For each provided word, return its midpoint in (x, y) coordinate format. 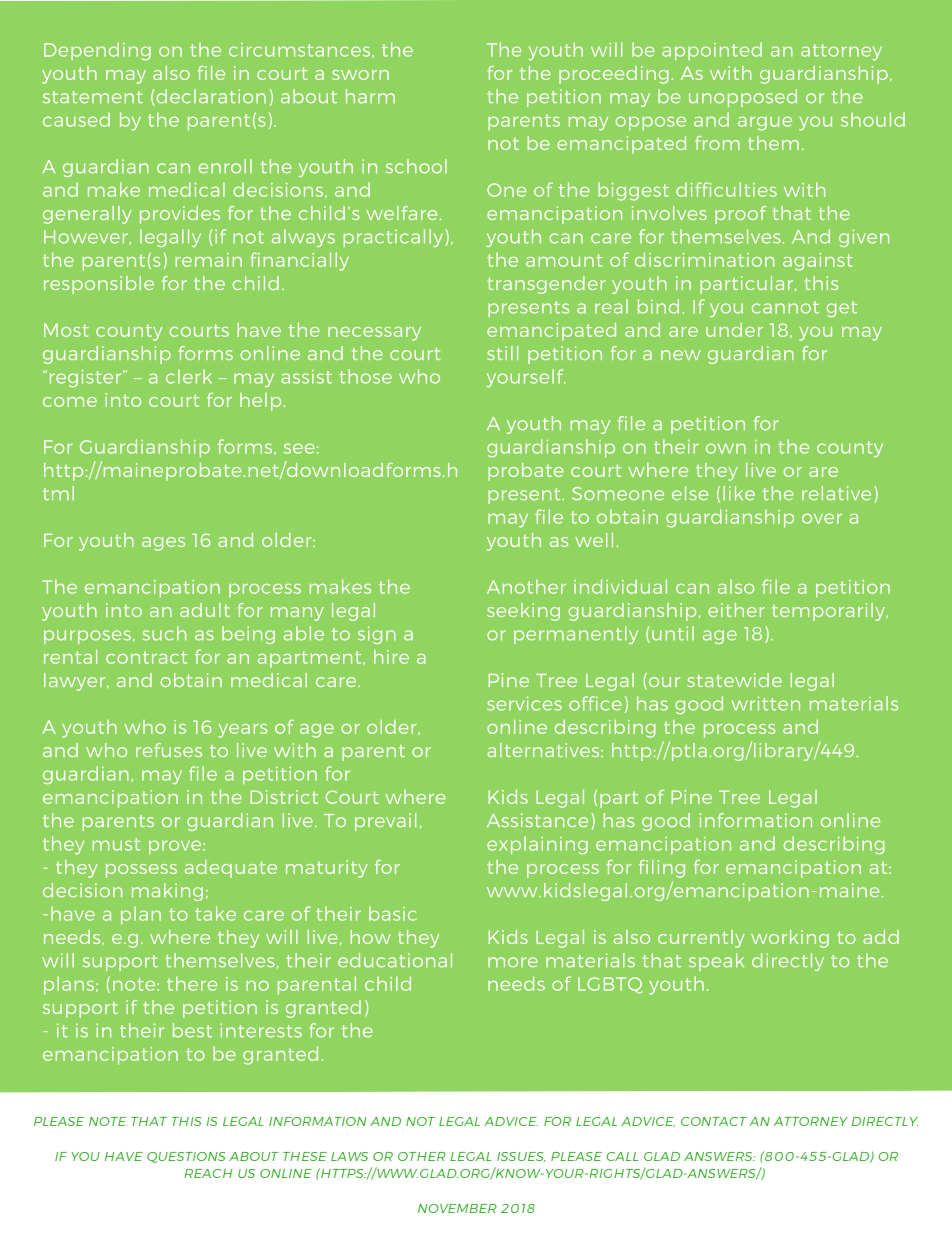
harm (370, 96)
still (502, 353)
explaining (537, 845)
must (116, 844)
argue (765, 123)
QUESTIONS (186, 1157)
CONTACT (714, 1121)
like (739, 493)
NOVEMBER (457, 1208)
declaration (210, 97)
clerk (189, 376)
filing (662, 869)
